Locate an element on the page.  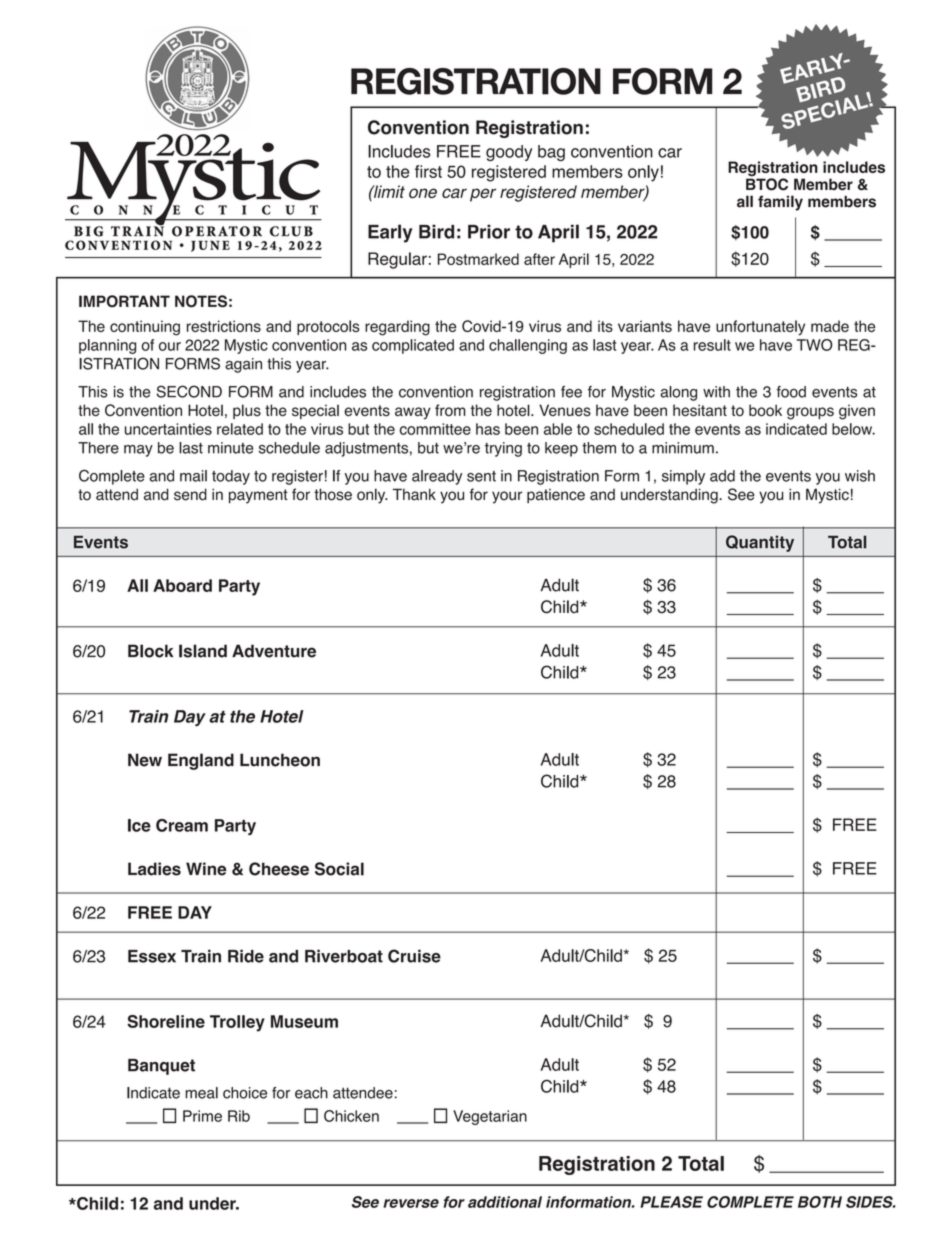
Cruise is located at coordinates (414, 956).
